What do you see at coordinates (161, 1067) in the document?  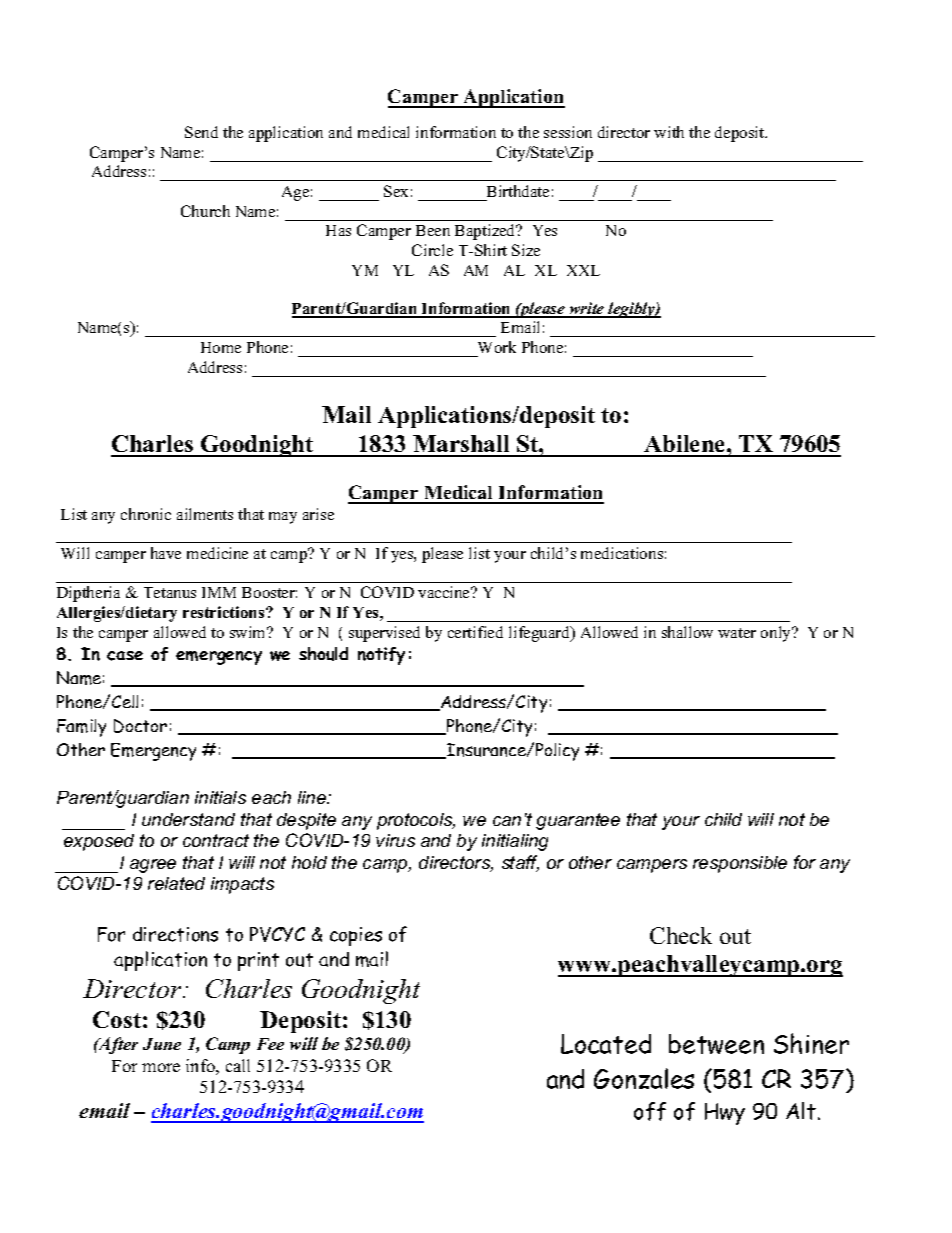 I see `more` at bounding box center [161, 1067].
